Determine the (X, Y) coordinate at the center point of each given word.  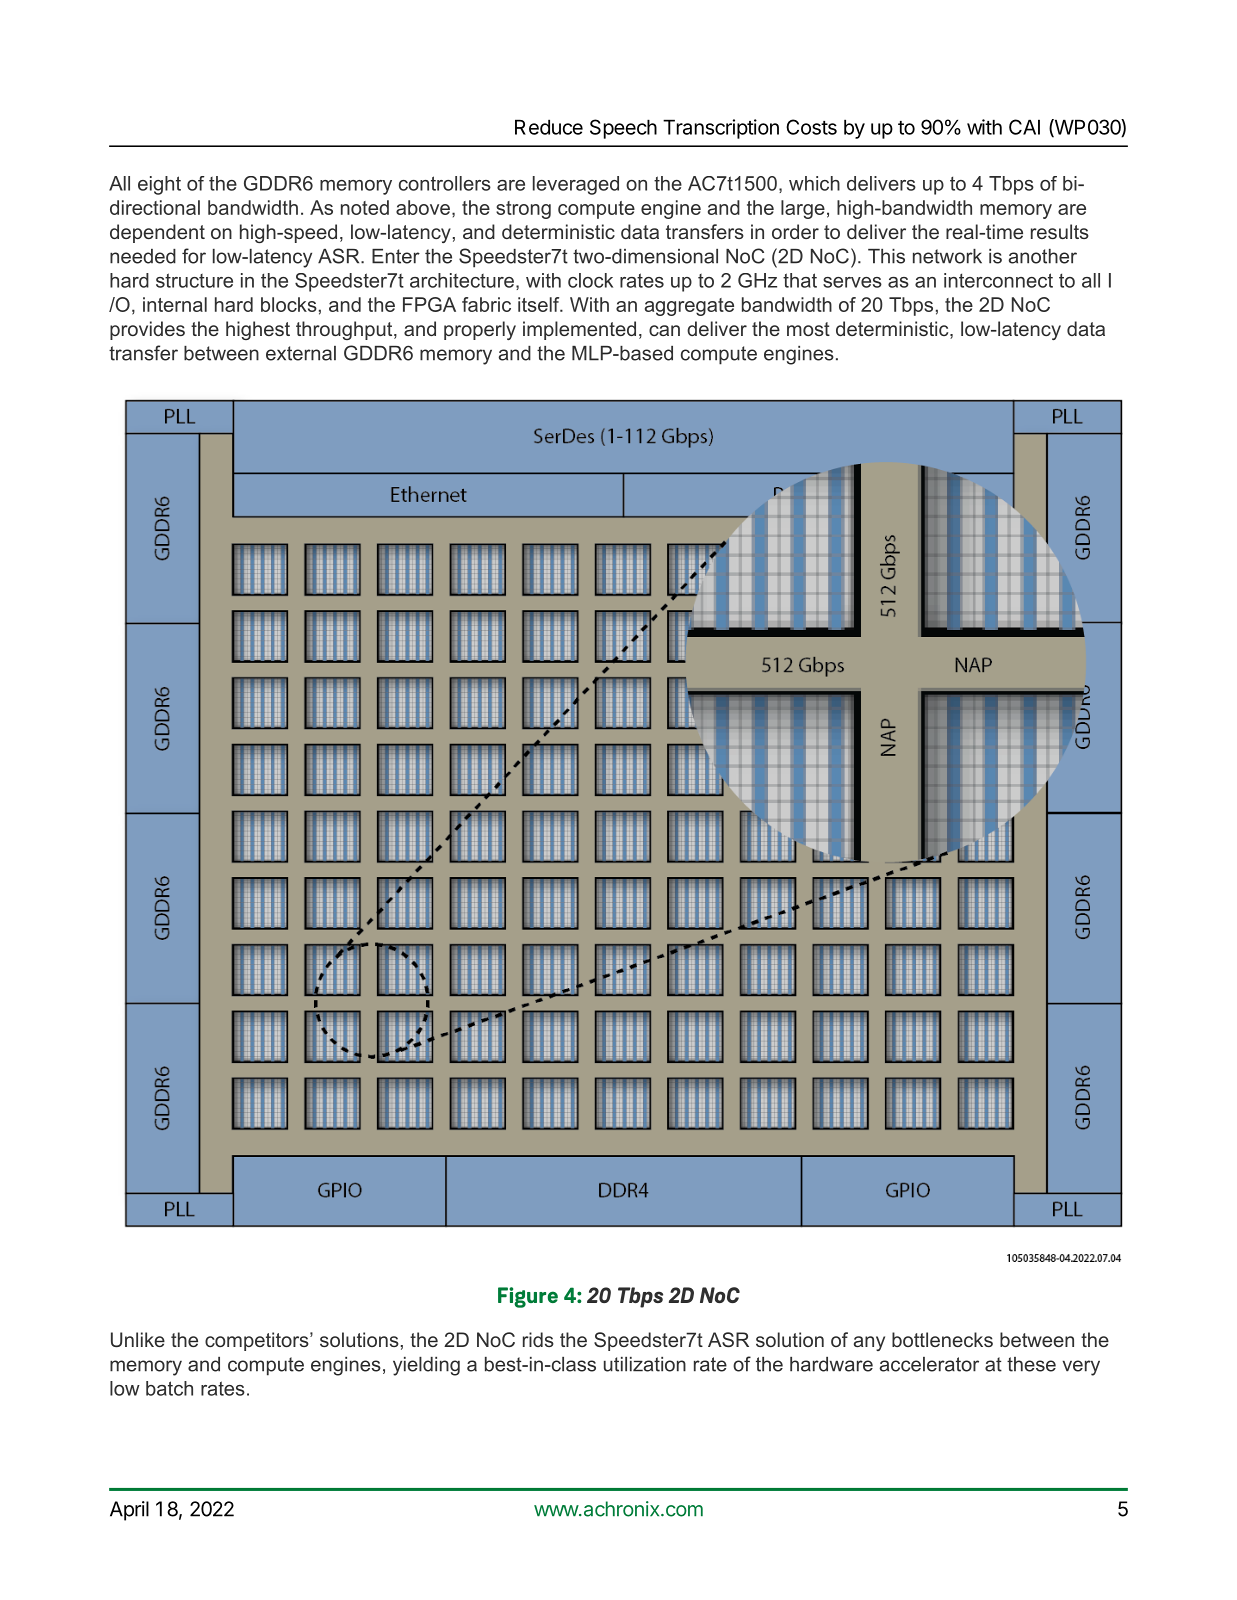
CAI (1024, 127)
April (129, 1511)
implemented (579, 330)
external (301, 353)
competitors (258, 1341)
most (808, 329)
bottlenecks (942, 1339)
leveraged (576, 185)
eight (159, 185)
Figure (528, 1297)
